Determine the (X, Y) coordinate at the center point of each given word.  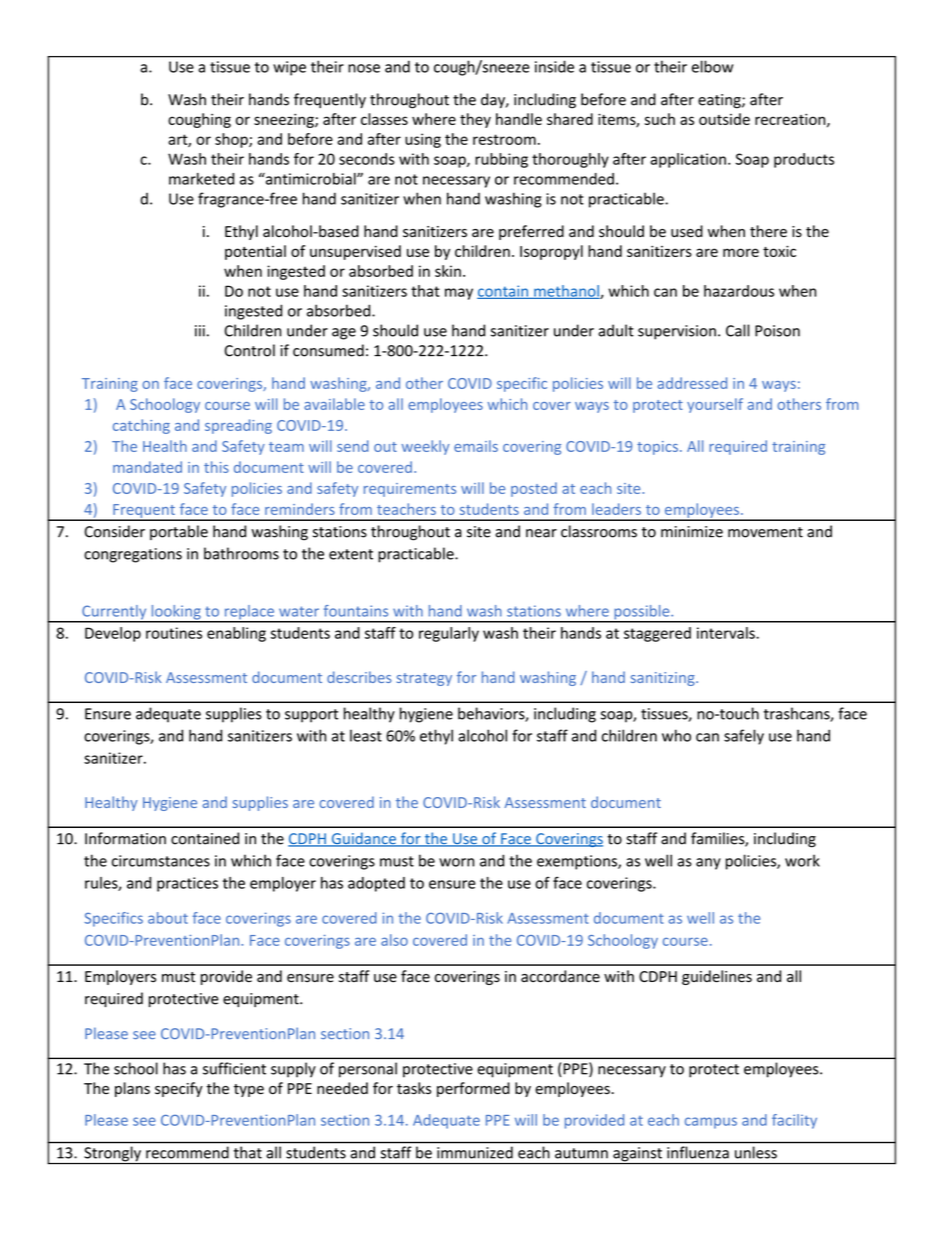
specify (179, 1089)
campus (711, 1123)
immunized (475, 1153)
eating (720, 101)
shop (232, 140)
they (475, 120)
